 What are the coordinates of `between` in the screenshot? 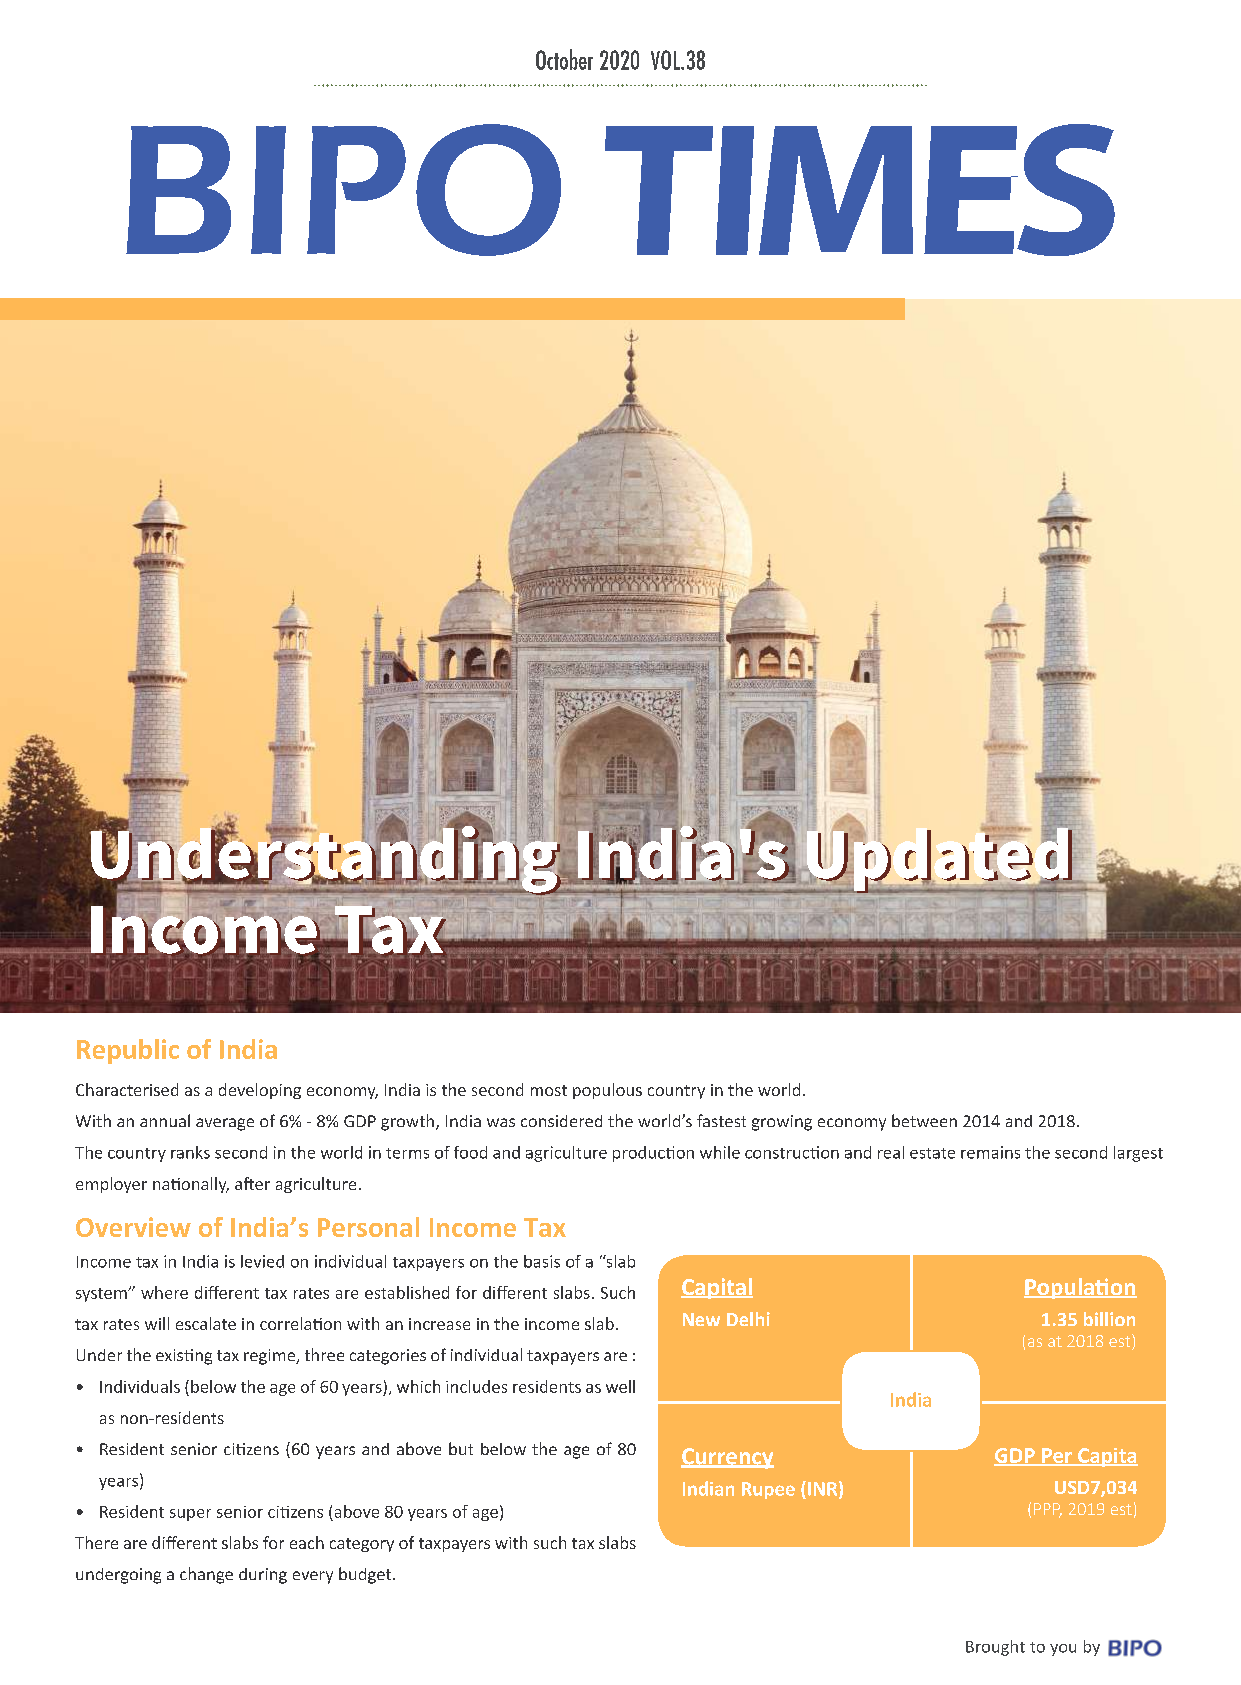 It's located at (924, 1120).
